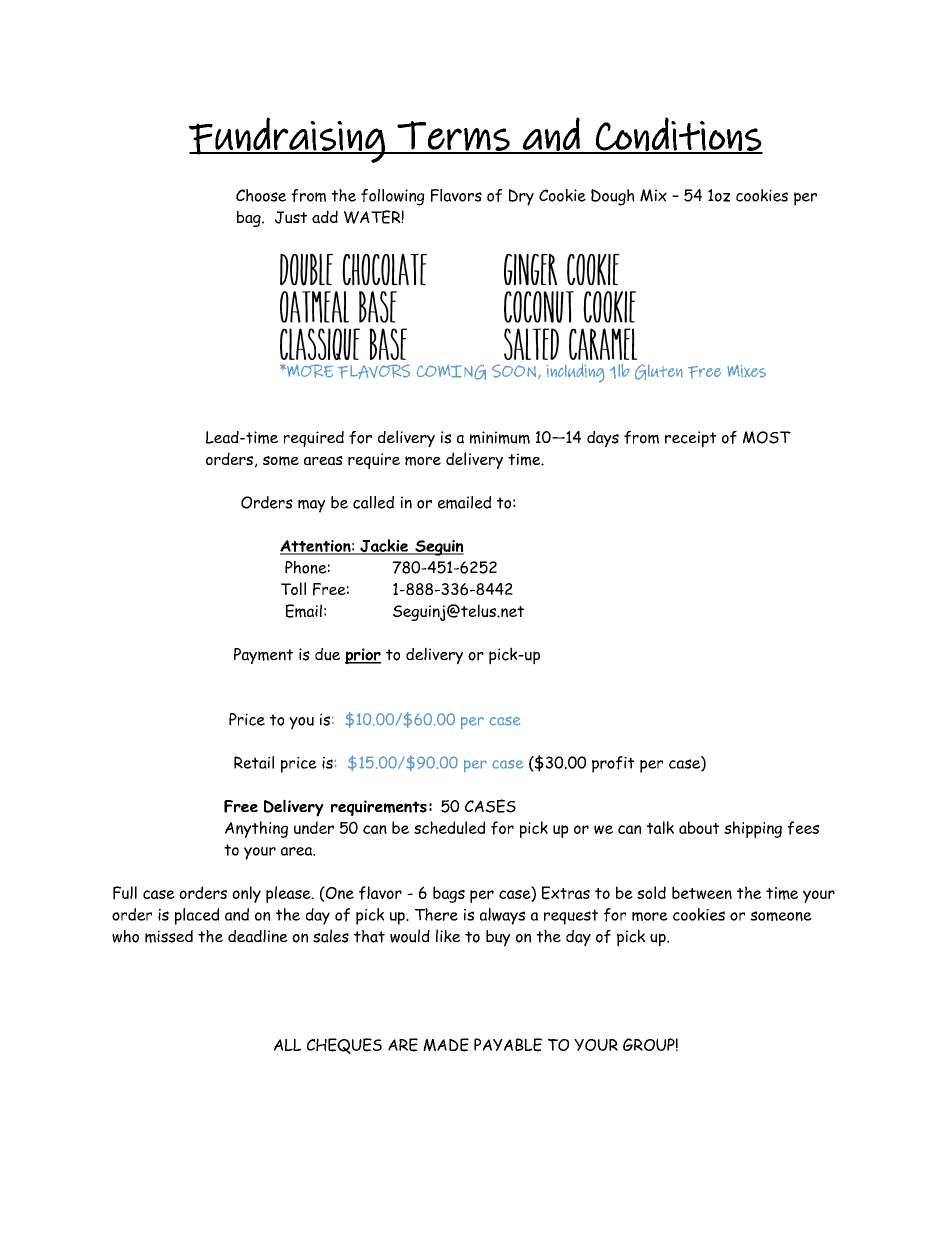 This image has height=1233, width=952. Describe the element at coordinates (453, 137) in the image. I see `Terms` at that location.
